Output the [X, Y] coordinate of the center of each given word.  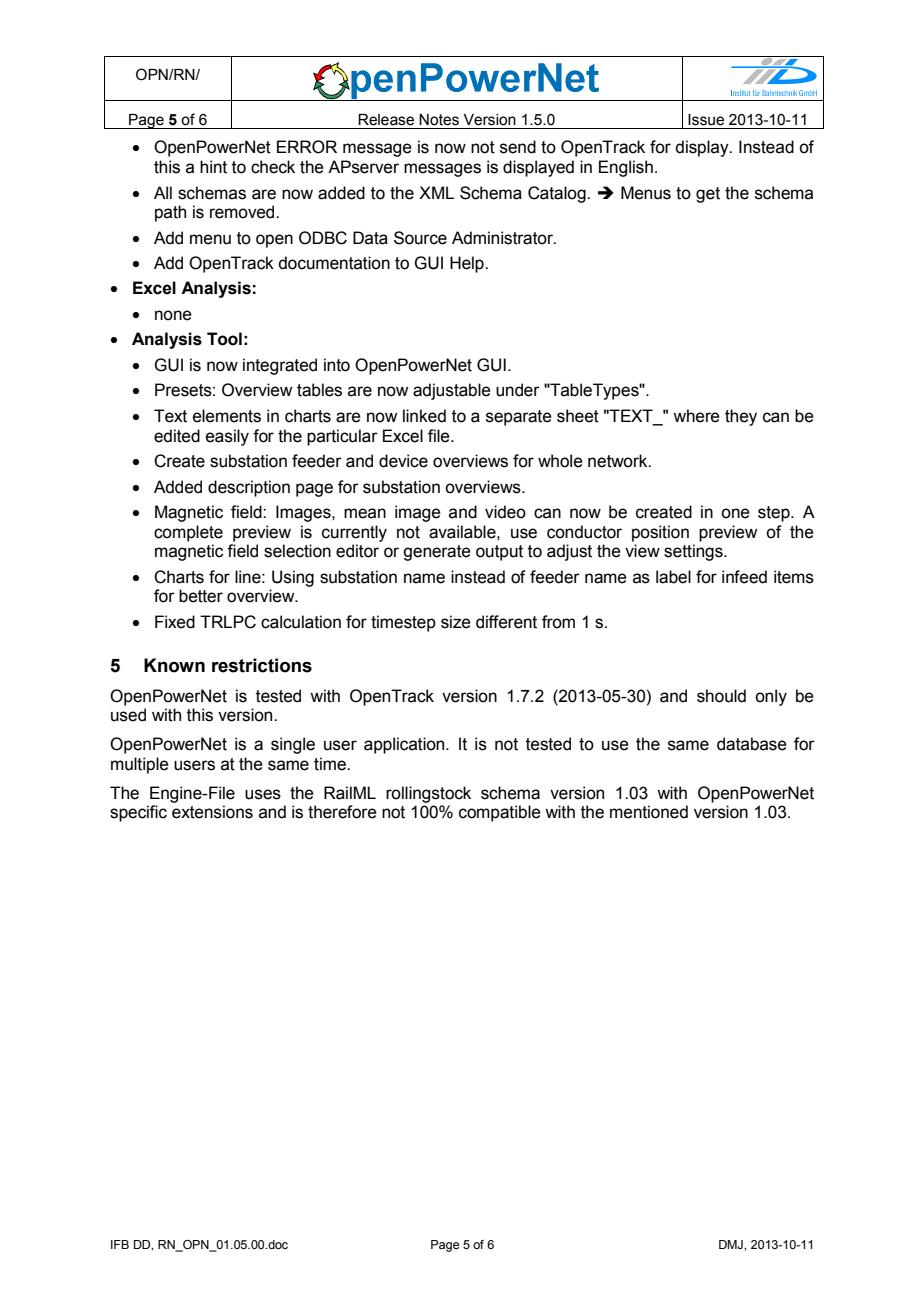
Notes [439, 120]
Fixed [175, 622]
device [403, 461]
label [673, 577]
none [173, 315]
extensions [212, 812]
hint [213, 167]
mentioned [649, 812]
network [619, 461]
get [708, 195]
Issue [706, 120]
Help [468, 264]
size [456, 622]
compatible [500, 813]
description [249, 488]
